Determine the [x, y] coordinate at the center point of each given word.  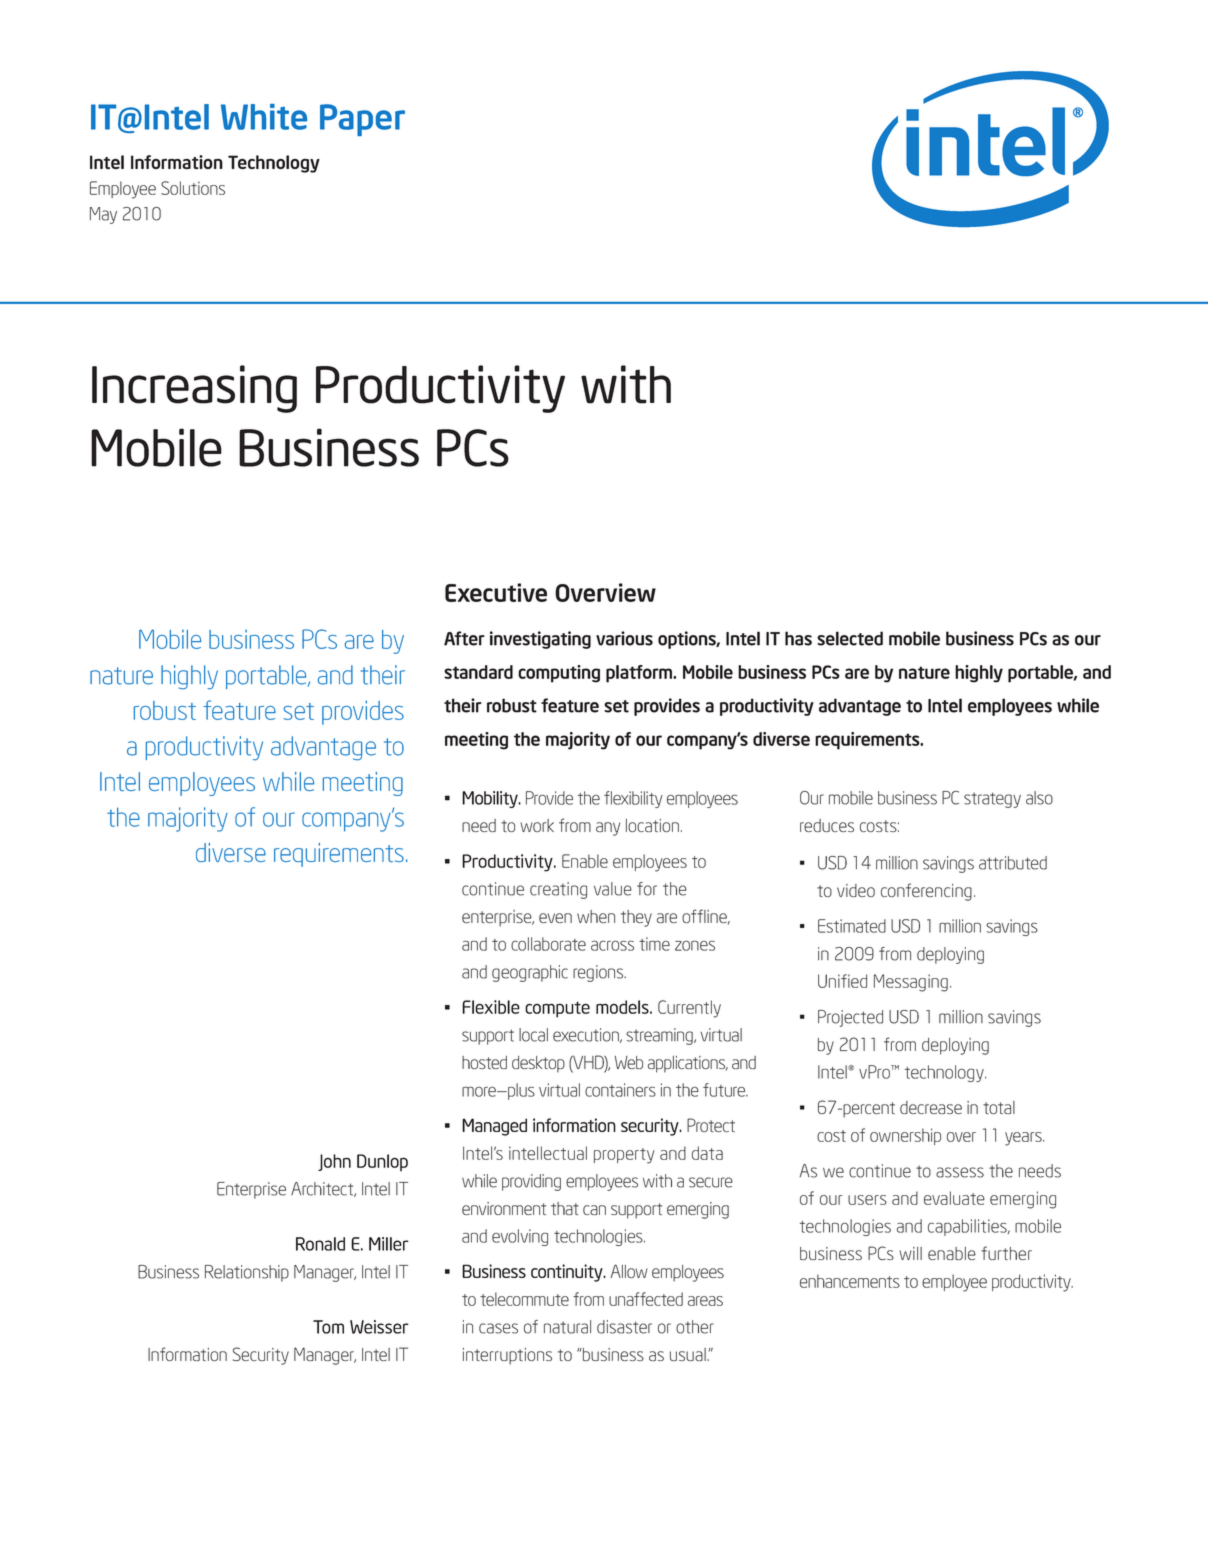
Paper [362, 120]
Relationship [247, 1273]
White [264, 117]
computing [559, 674]
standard [478, 672]
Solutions [193, 188]
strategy [992, 800]
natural [567, 1327]
